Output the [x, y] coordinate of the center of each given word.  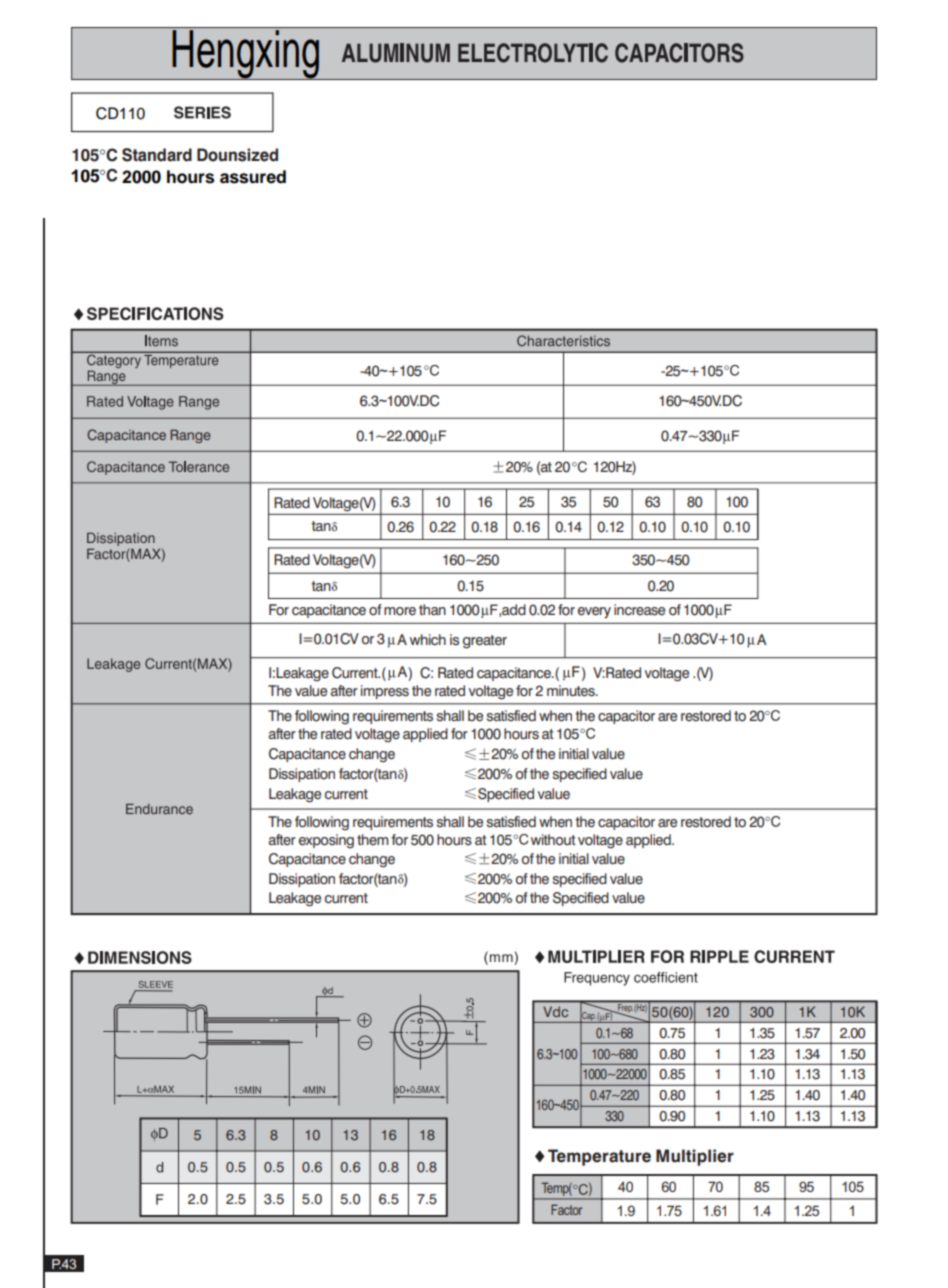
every [594, 613]
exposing [326, 841]
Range [190, 436]
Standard [157, 155]
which [428, 639]
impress [385, 692]
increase [639, 610]
